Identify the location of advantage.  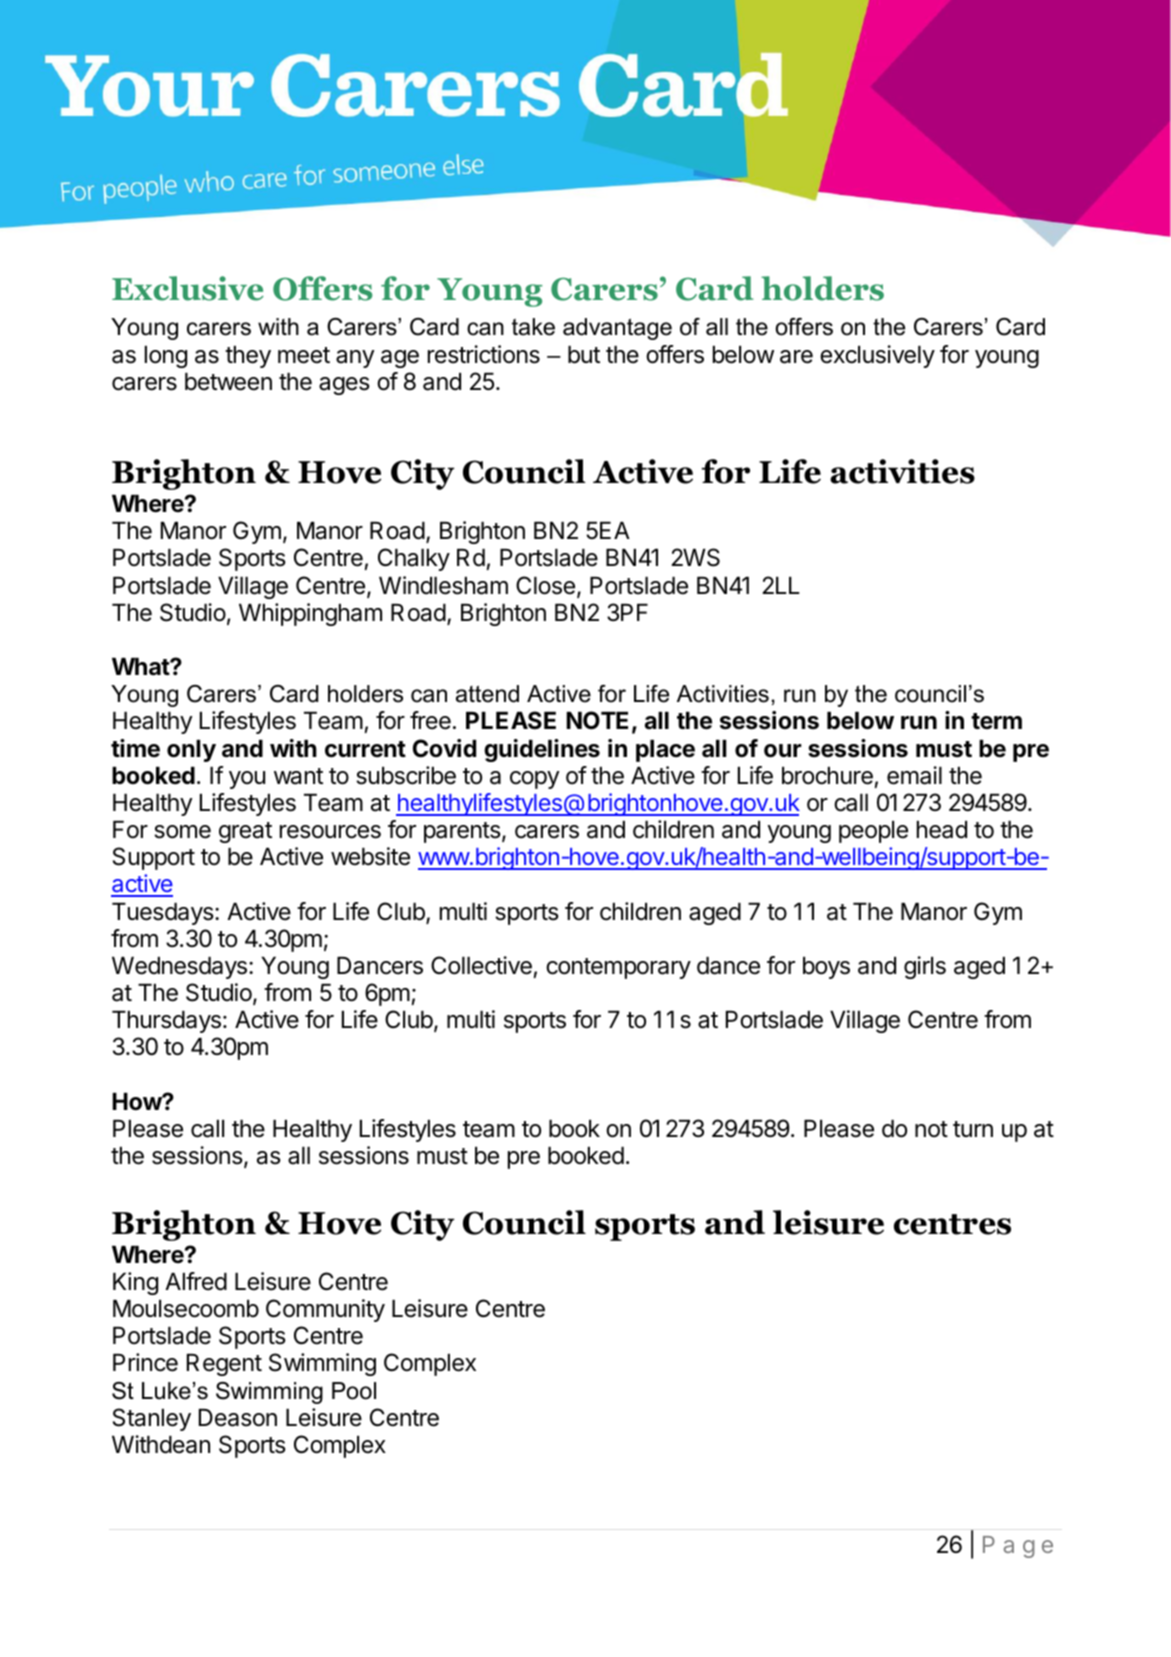
(617, 329).
